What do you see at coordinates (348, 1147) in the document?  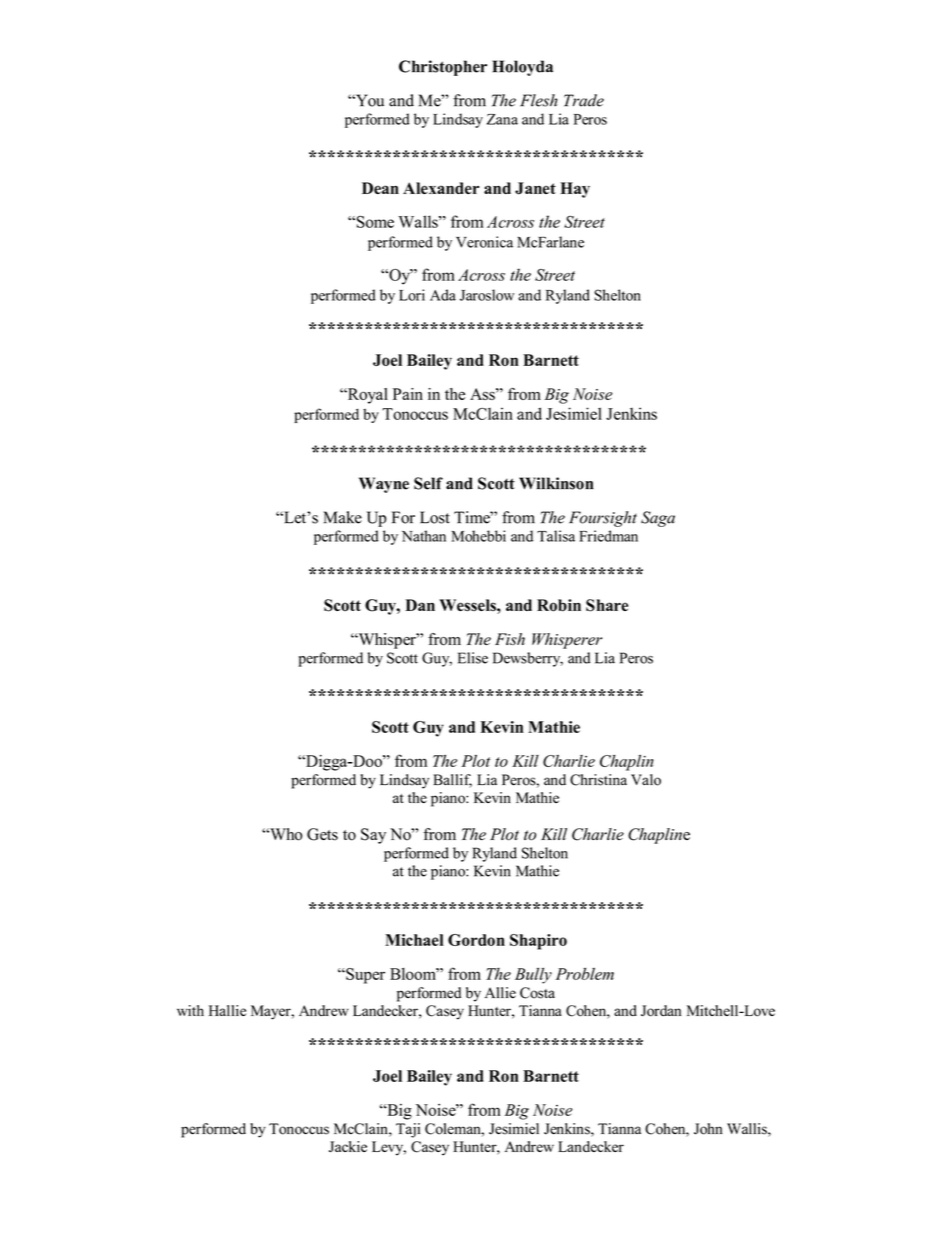 I see `Jackie` at bounding box center [348, 1147].
